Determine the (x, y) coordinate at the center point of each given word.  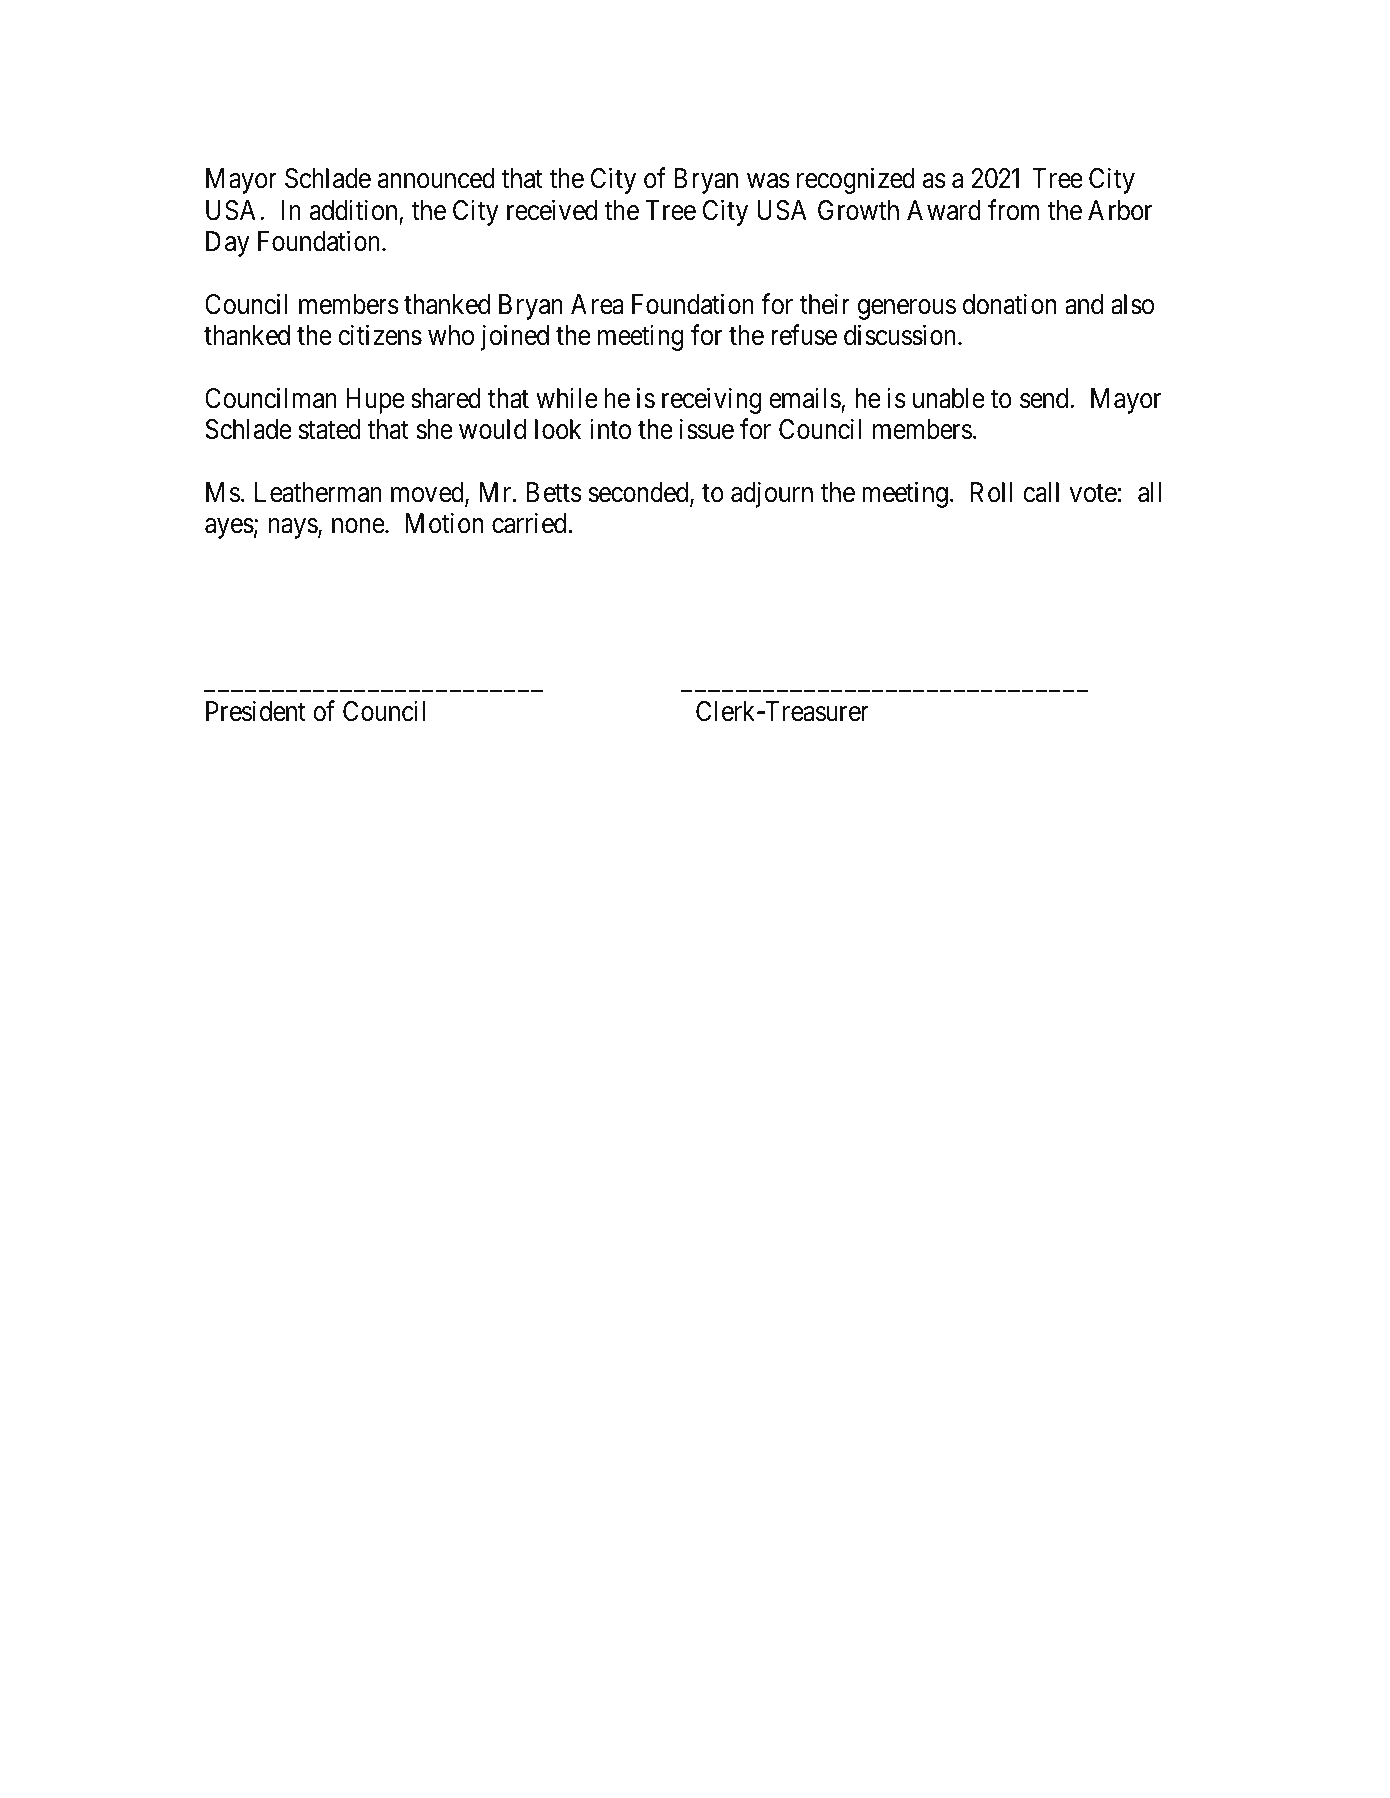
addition (353, 210)
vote (1093, 493)
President (256, 711)
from (1013, 210)
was (768, 181)
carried (529, 523)
